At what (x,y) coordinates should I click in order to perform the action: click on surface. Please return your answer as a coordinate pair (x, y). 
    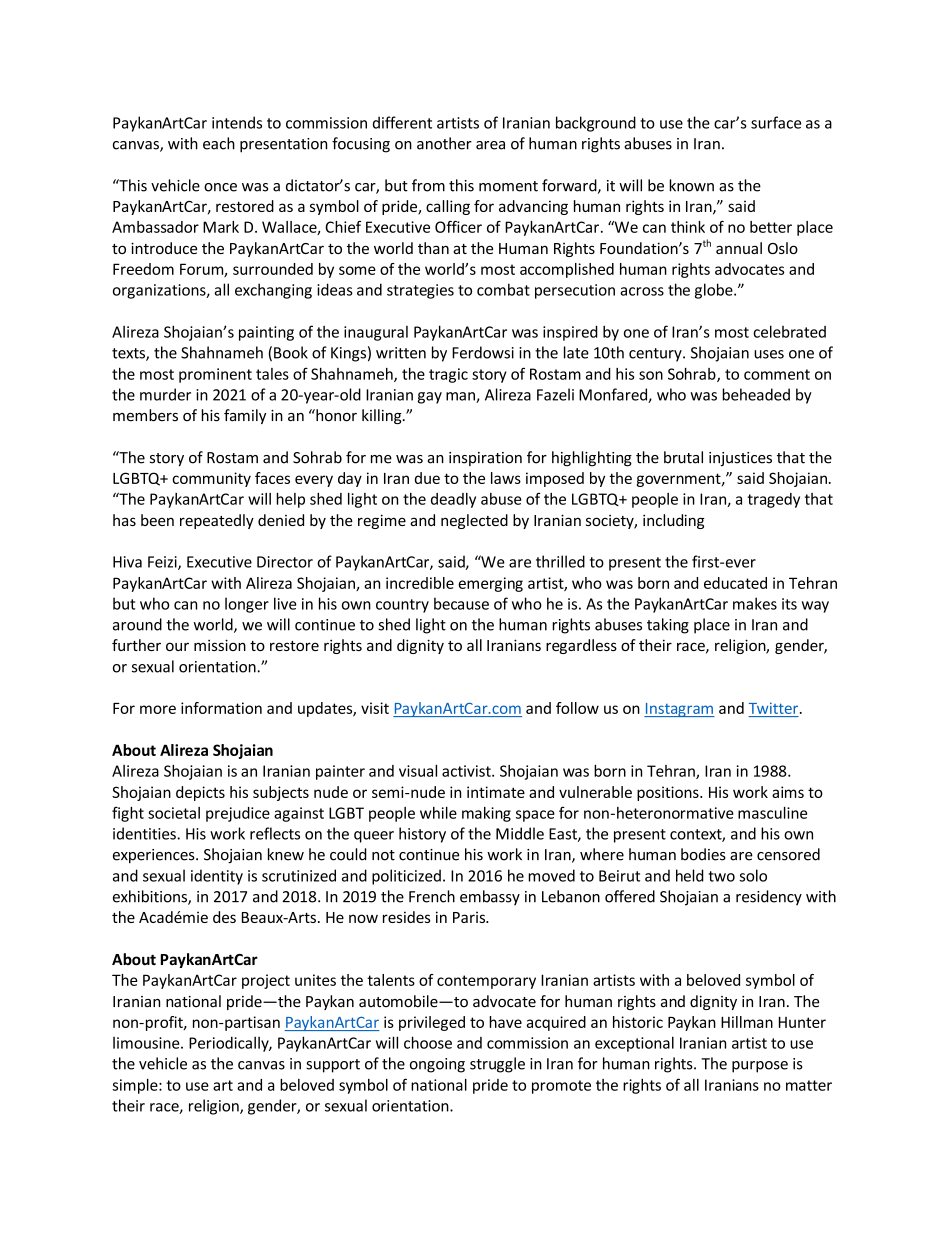
    Looking at the image, I should click on (776, 122).
